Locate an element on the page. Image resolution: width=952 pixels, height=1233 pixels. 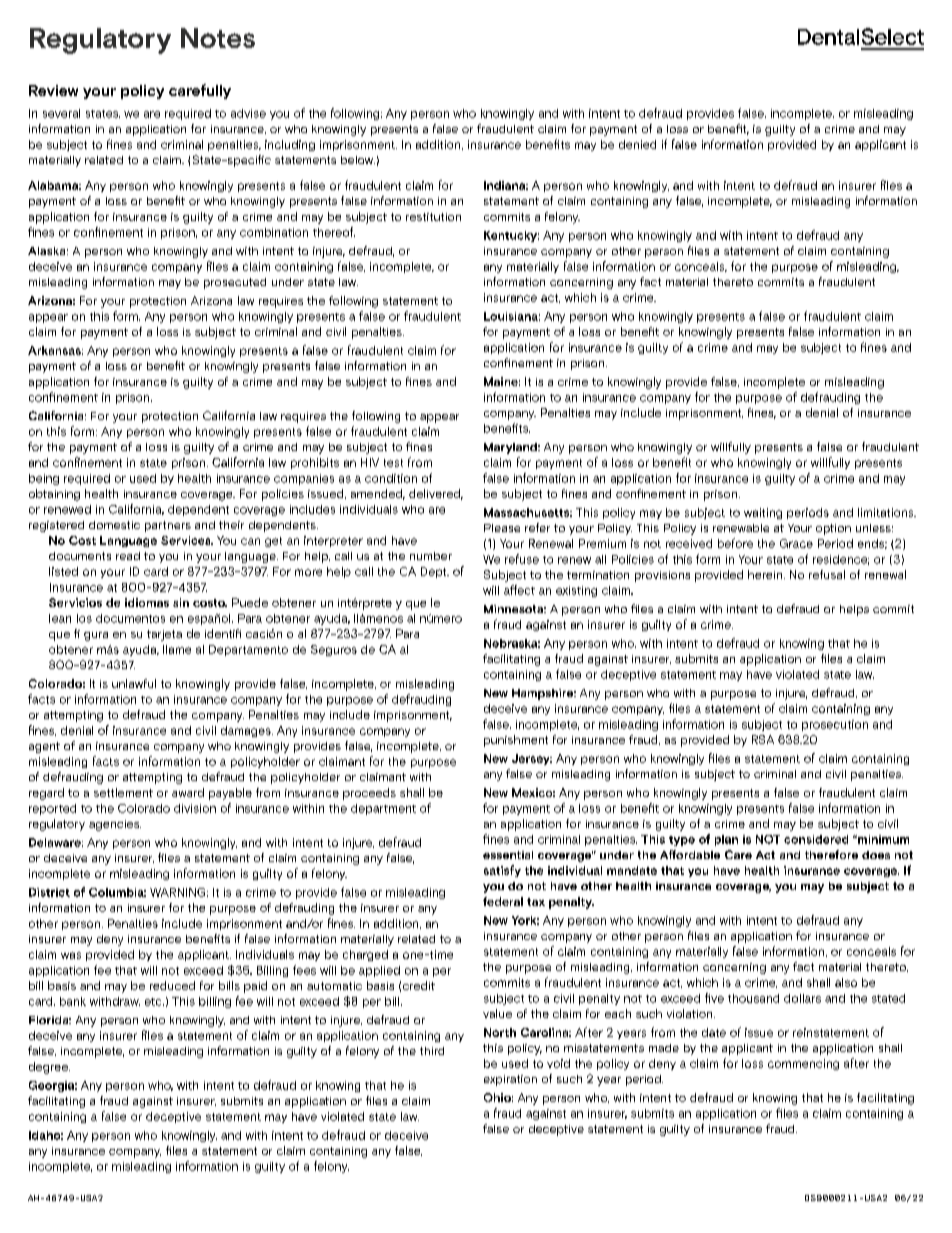
degree is located at coordinates (49, 1068).
